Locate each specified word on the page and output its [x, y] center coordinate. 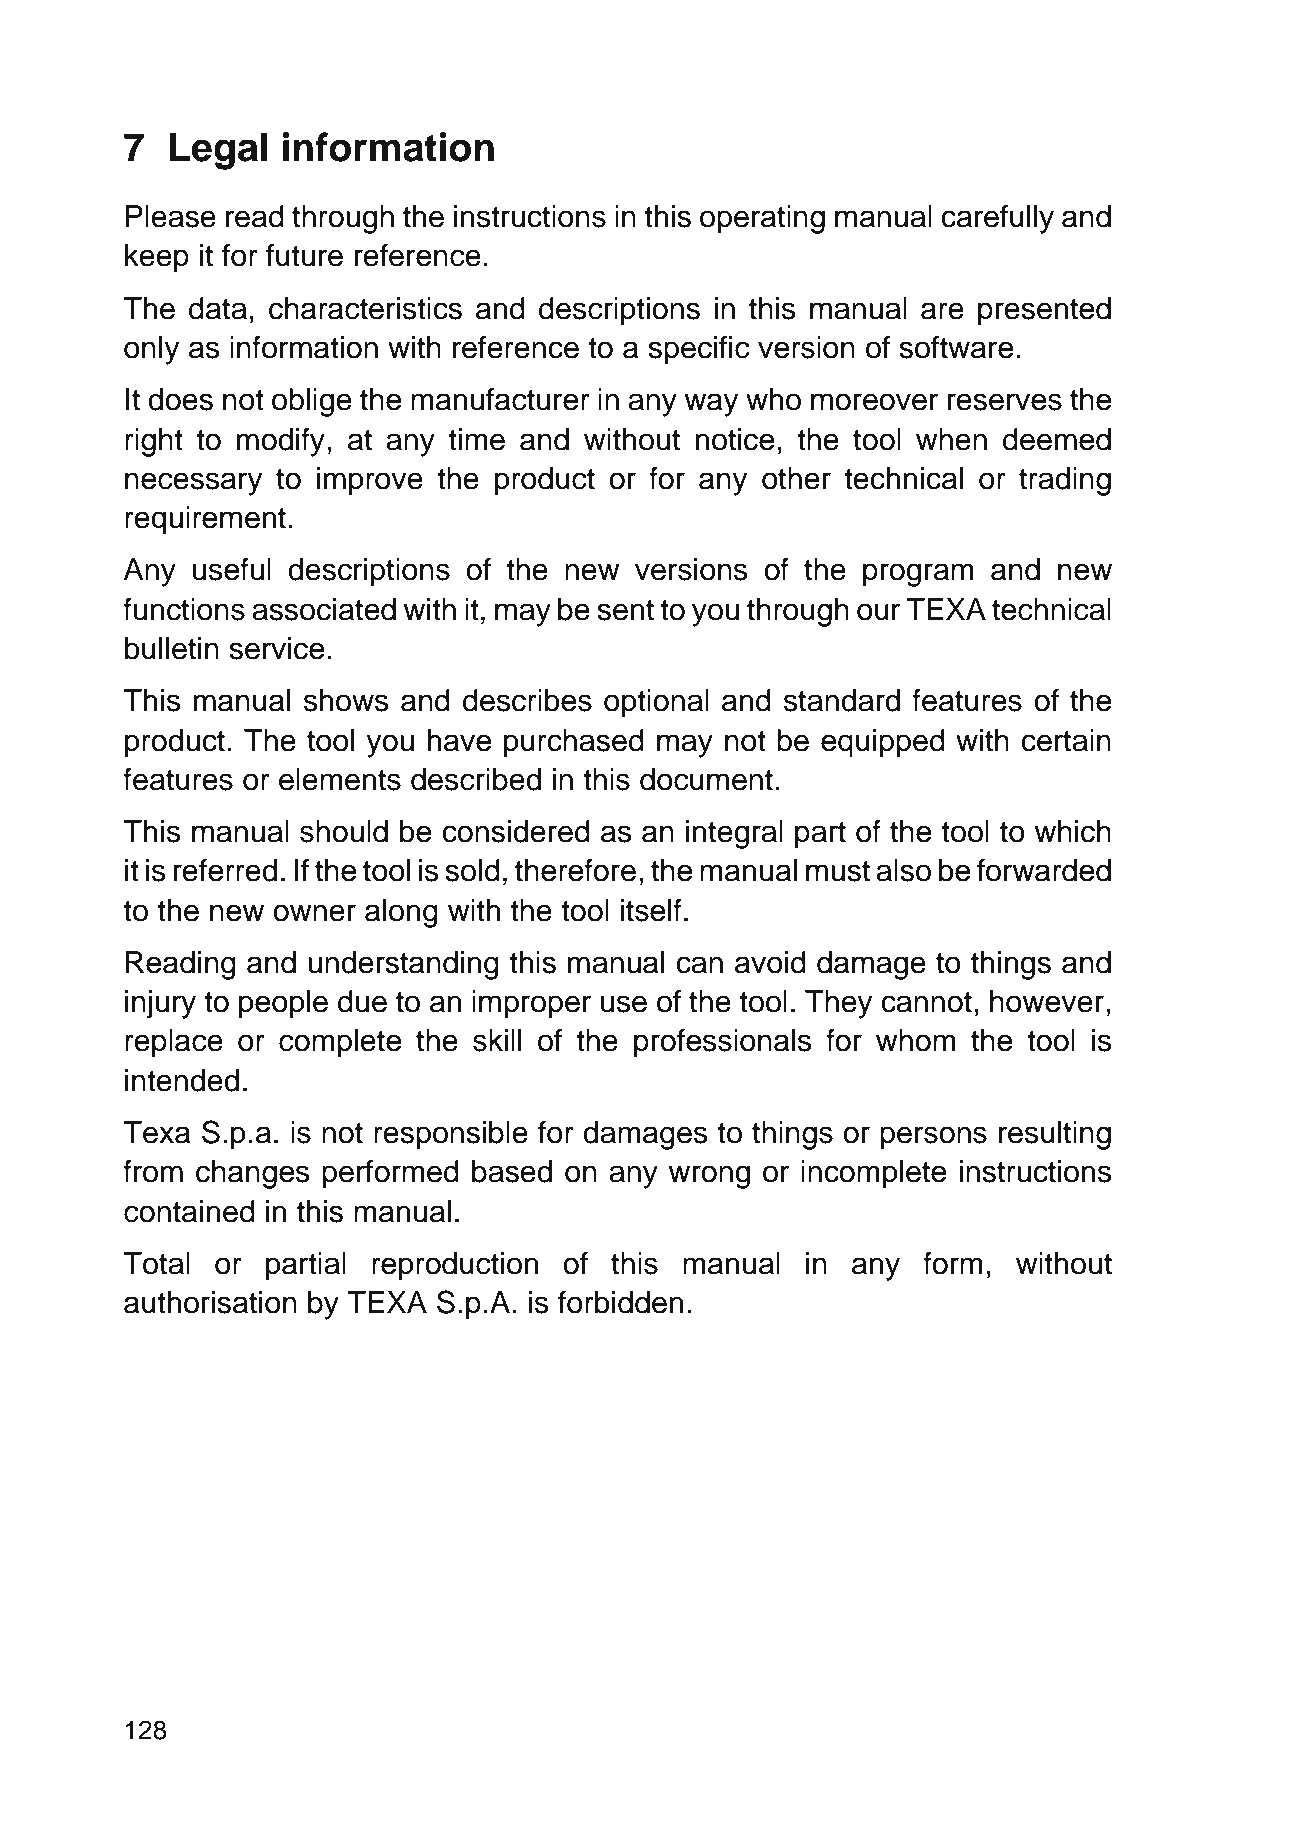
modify [281, 442]
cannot [926, 1002]
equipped [883, 743]
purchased [574, 743]
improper [531, 1004]
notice [735, 439]
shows [346, 700]
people [283, 1004]
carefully [997, 219]
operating [762, 219]
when [951, 439]
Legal [218, 151]
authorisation [210, 1302]
